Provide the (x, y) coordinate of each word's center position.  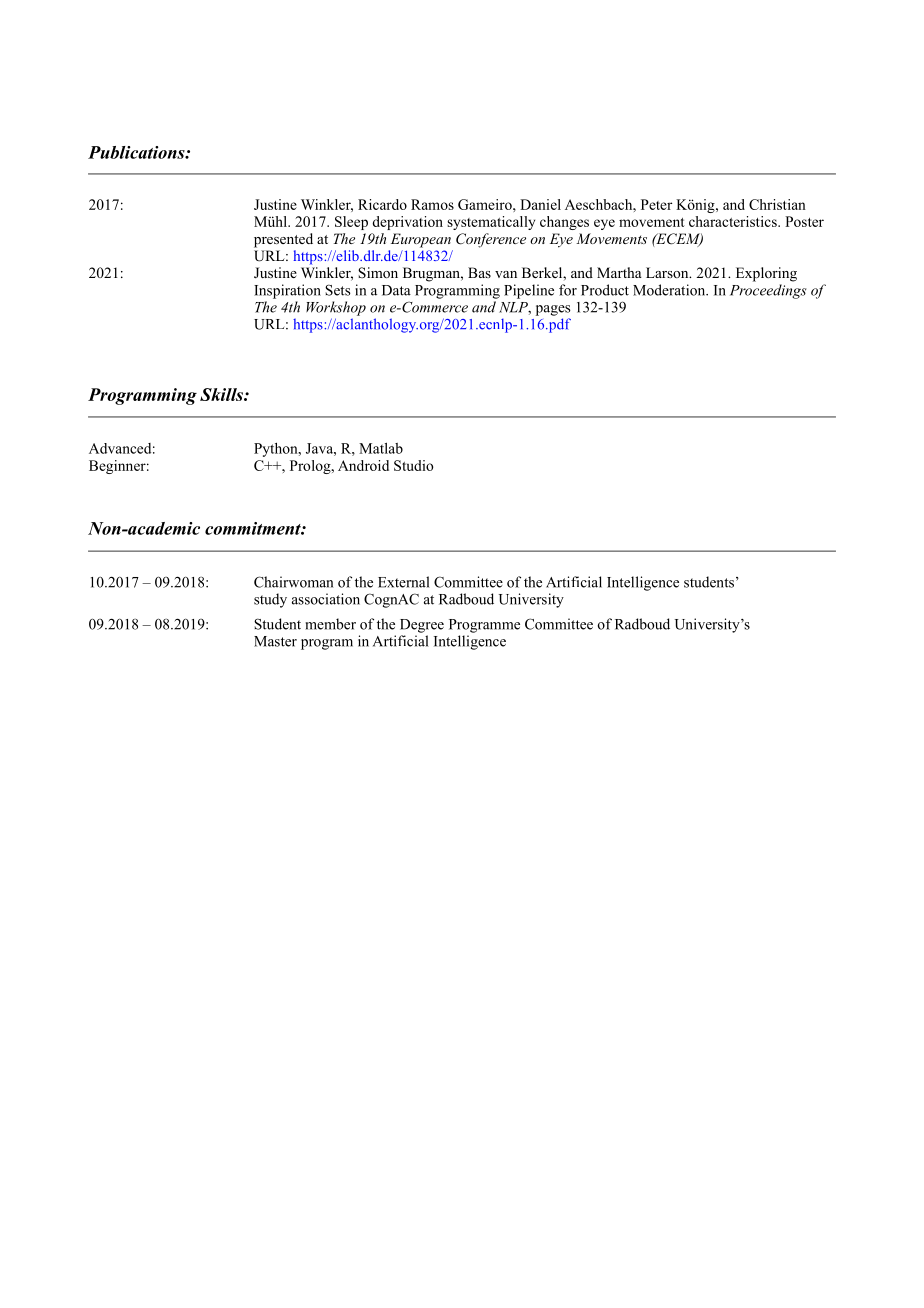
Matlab (381, 448)
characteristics (734, 221)
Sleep (351, 223)
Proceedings (768, 291)
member (330, 624)
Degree (422, 626)
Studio (413, 465)
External (403, 582)
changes (564, 223)
